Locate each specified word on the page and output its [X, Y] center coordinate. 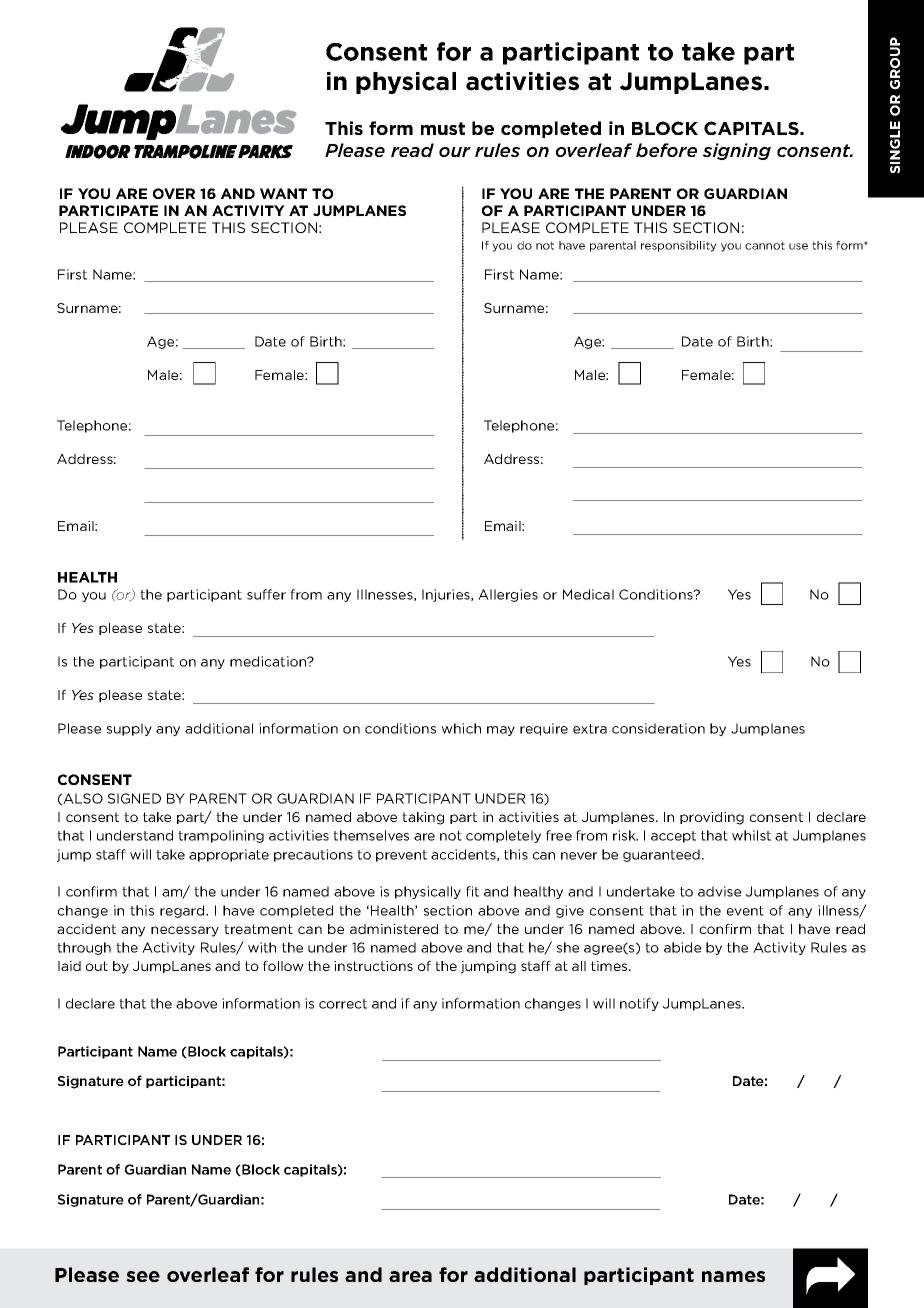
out [97, 966]
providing [712, 818]
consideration [658, 728]
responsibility [679, 246]
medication [269, 661]
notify [639, 1004]
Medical [588, 594]
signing [737, 151]
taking [423, 818]
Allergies [508, 595]
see [143, 1276]
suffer [266, 594]
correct [343, 1004]
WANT [283, 193]
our [455, 152]
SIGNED [134, 798]
